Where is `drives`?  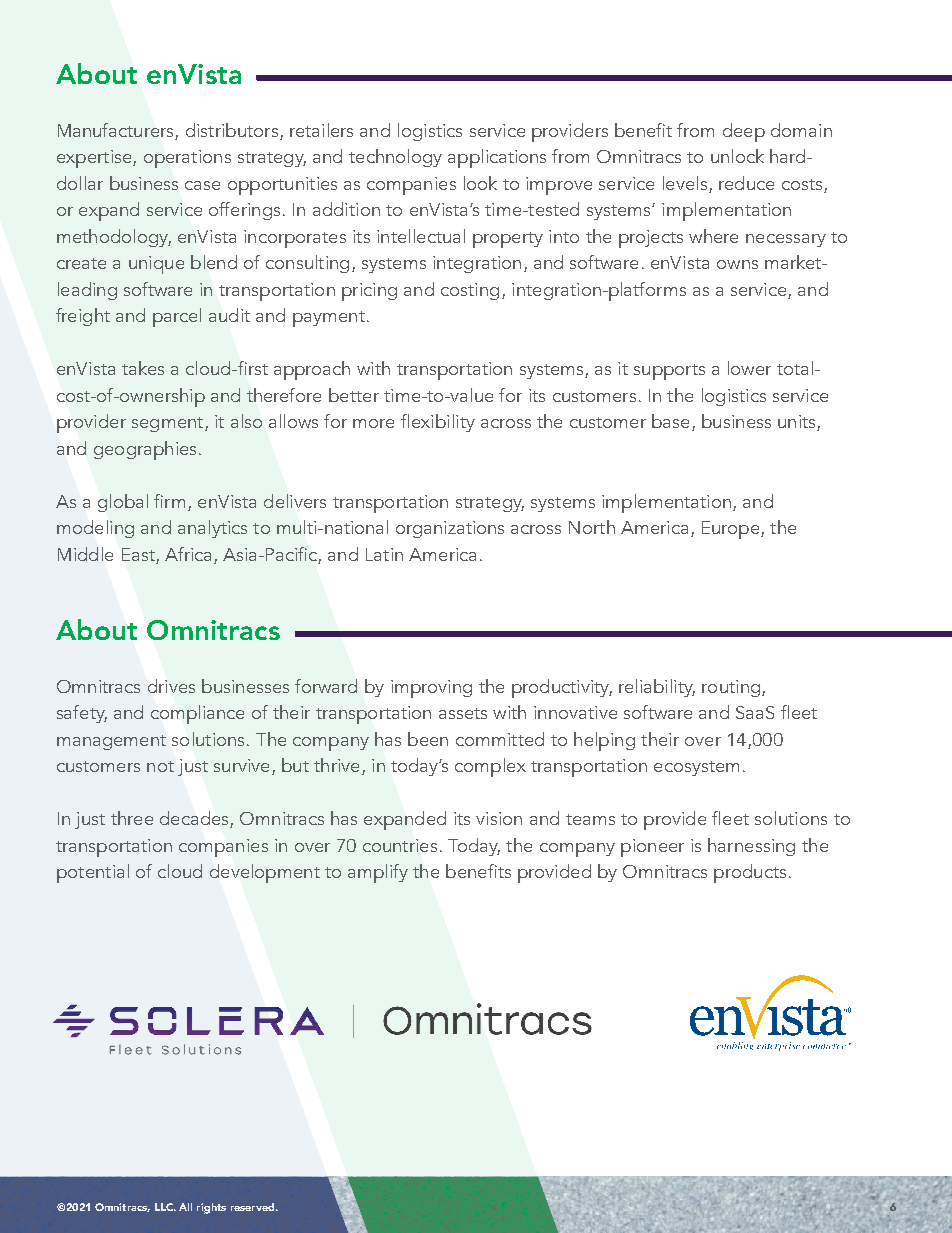
drives is located at coordinates (171, 686).
